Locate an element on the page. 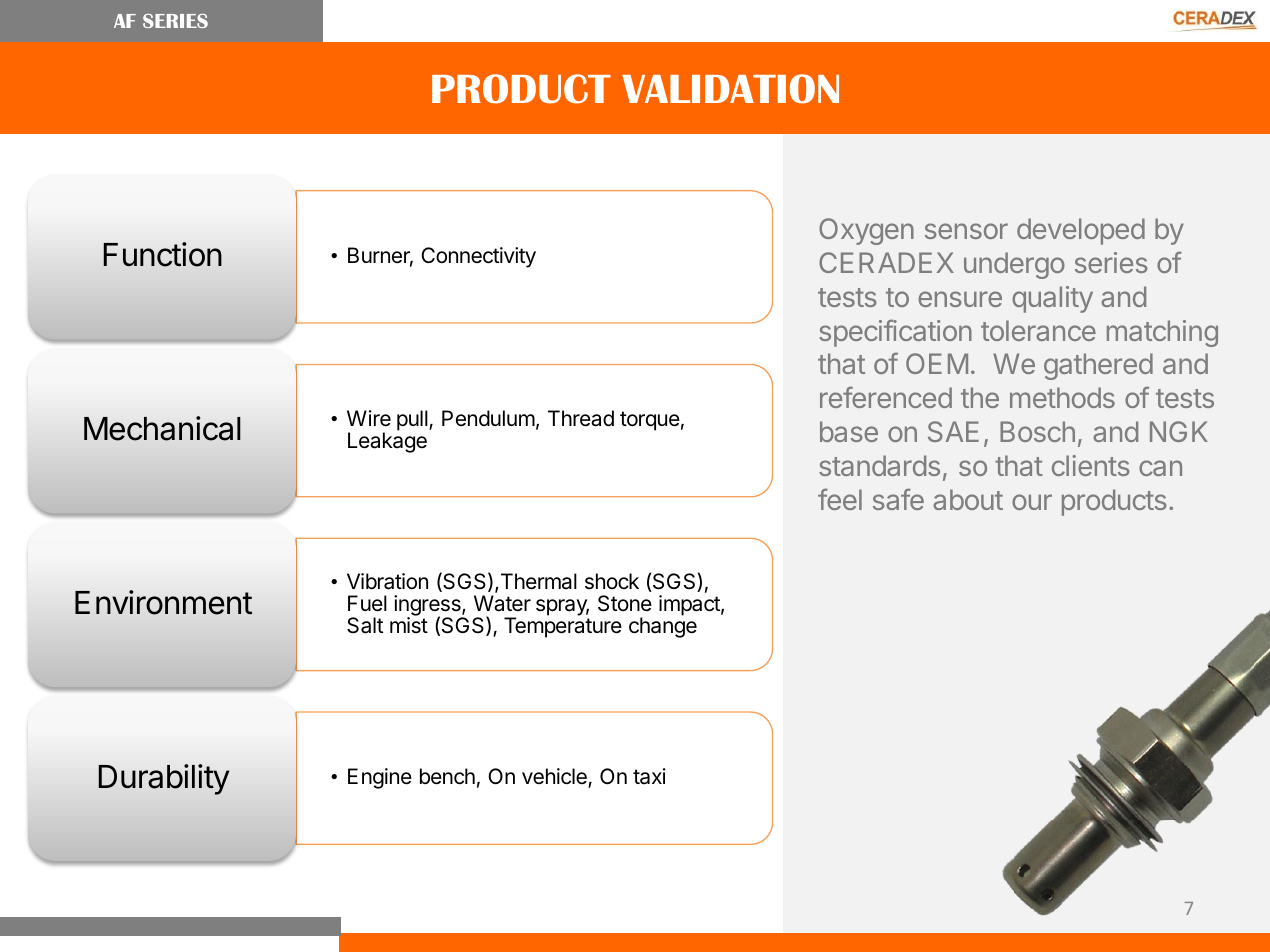  Wire is located at coordinates (369, 418).
